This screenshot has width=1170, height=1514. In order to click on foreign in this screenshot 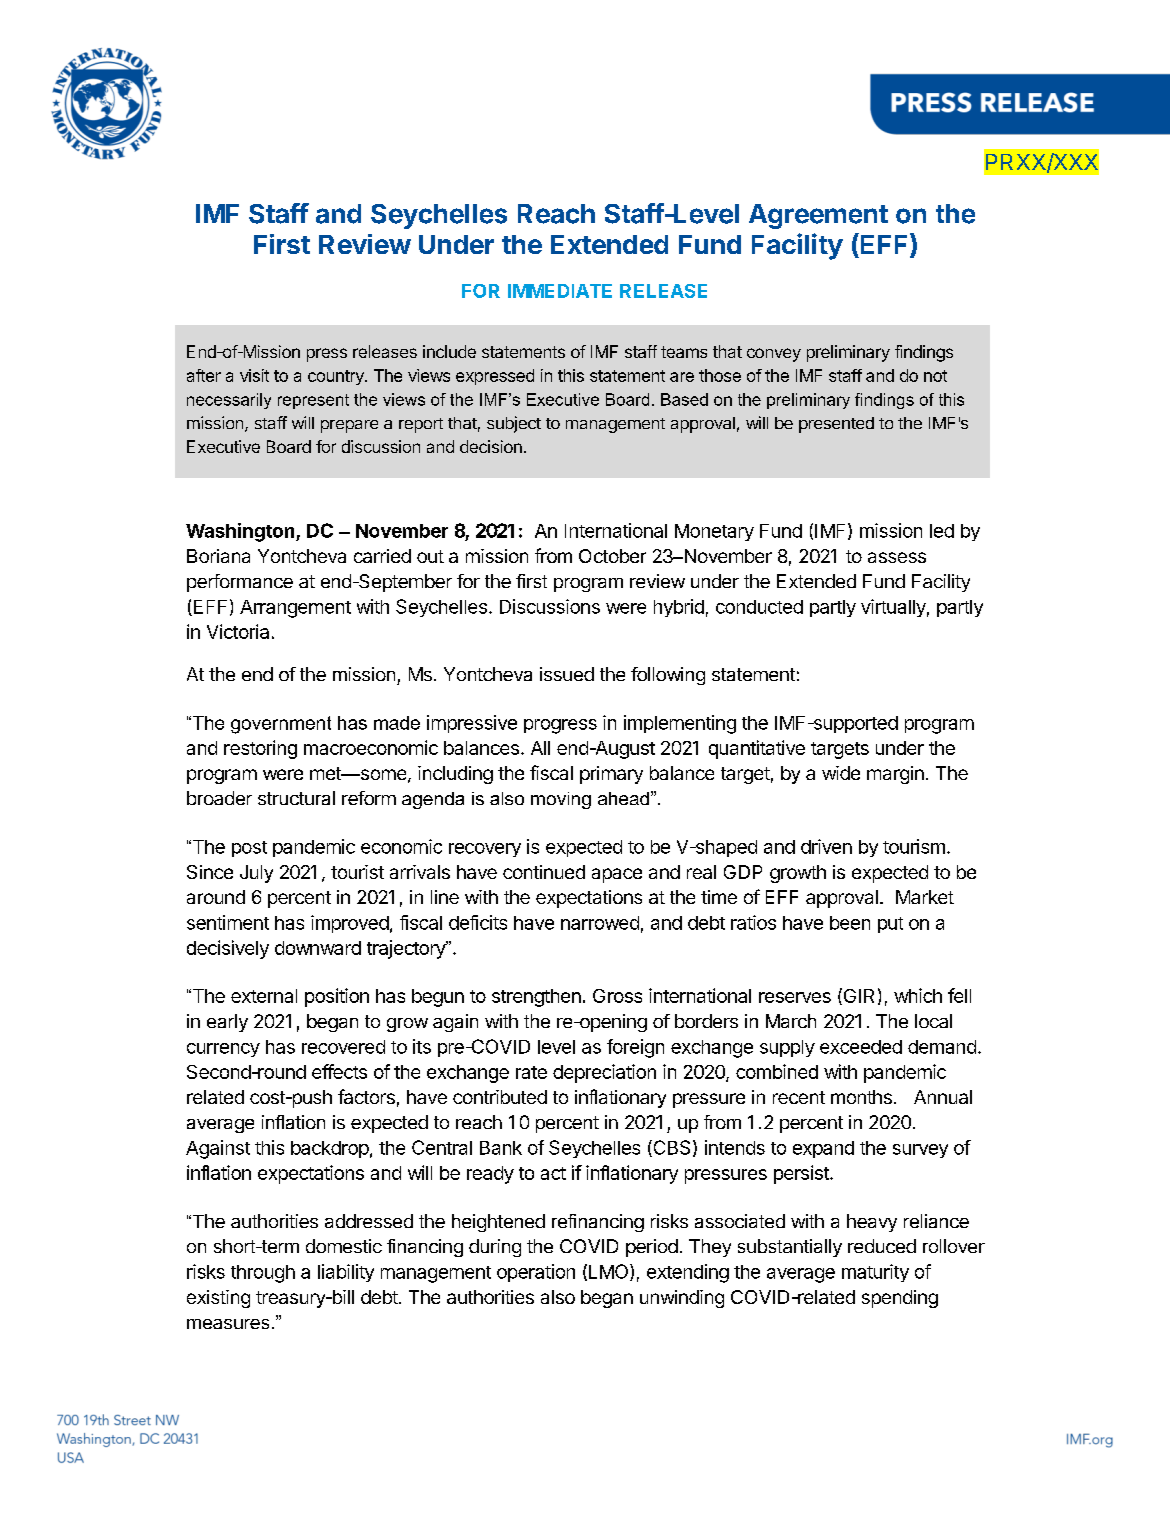, I will do `click(635, 1048)`.
